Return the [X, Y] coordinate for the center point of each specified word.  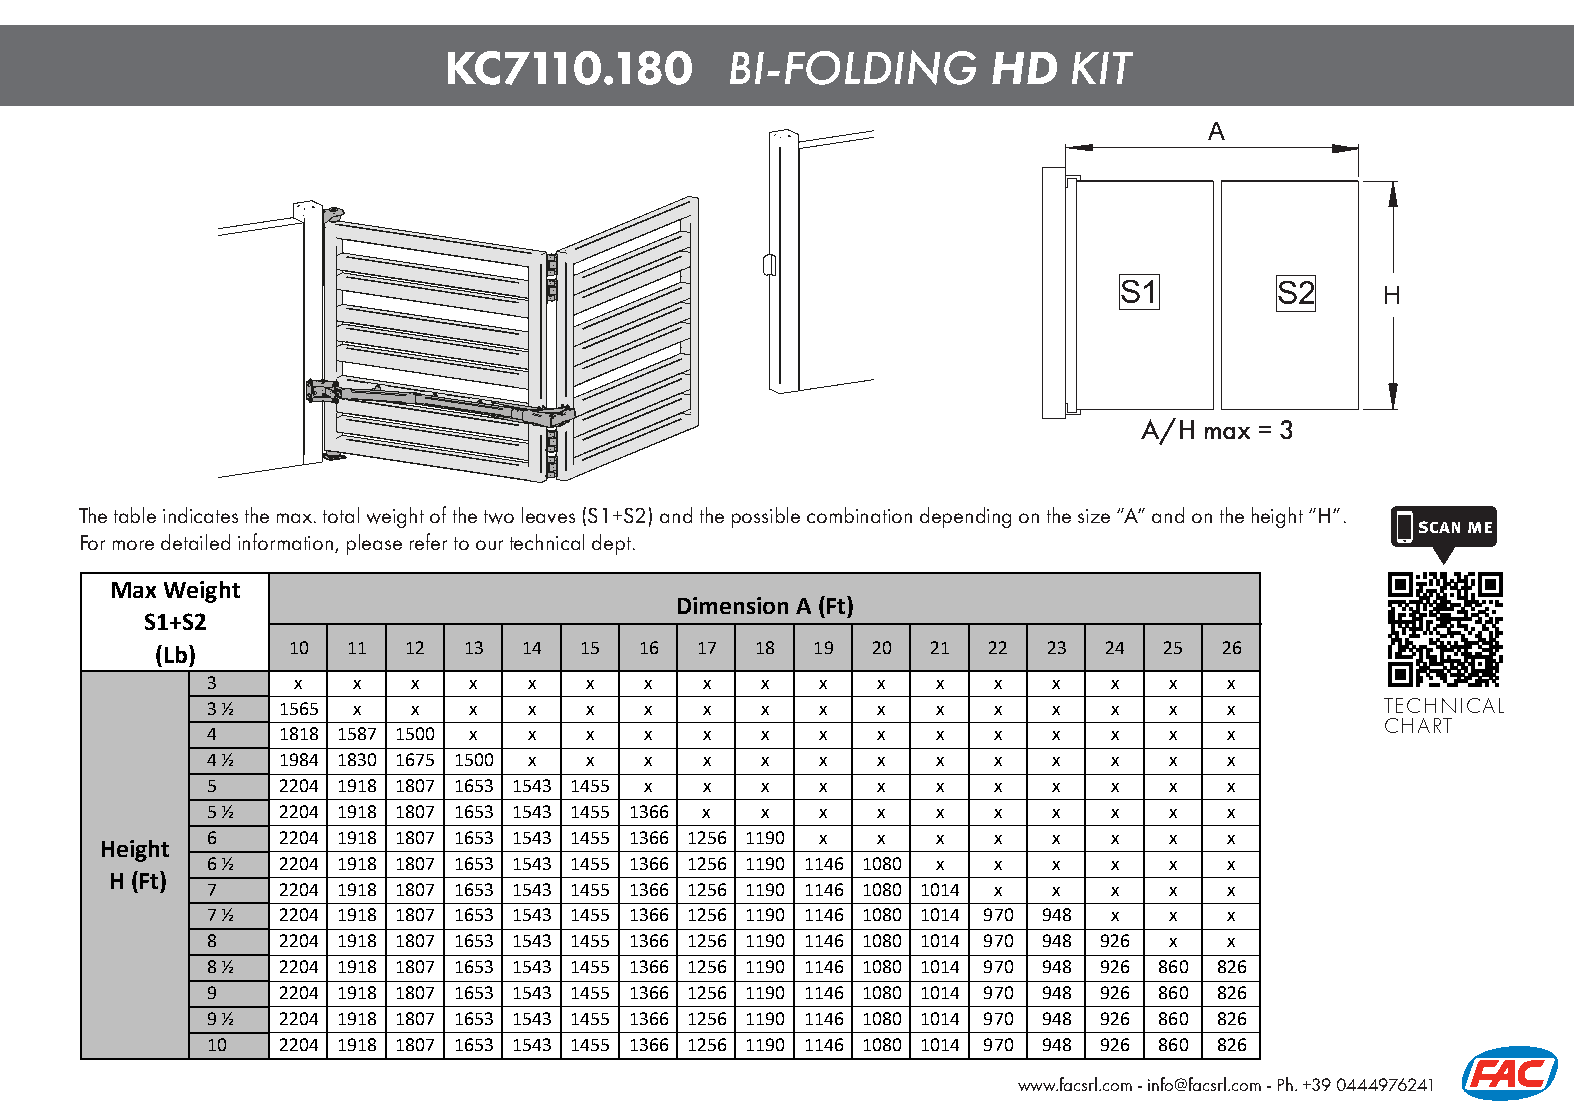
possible [766, 517]
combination [859, 515]
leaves [548, 515]
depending [965, 517]
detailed [195, 542]
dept [613, 544]
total [341, 515]
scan [1439, 527]
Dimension [733, 605]
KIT [1102, 68]
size [1094, 516]
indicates [200, 515]
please [374, 544]
